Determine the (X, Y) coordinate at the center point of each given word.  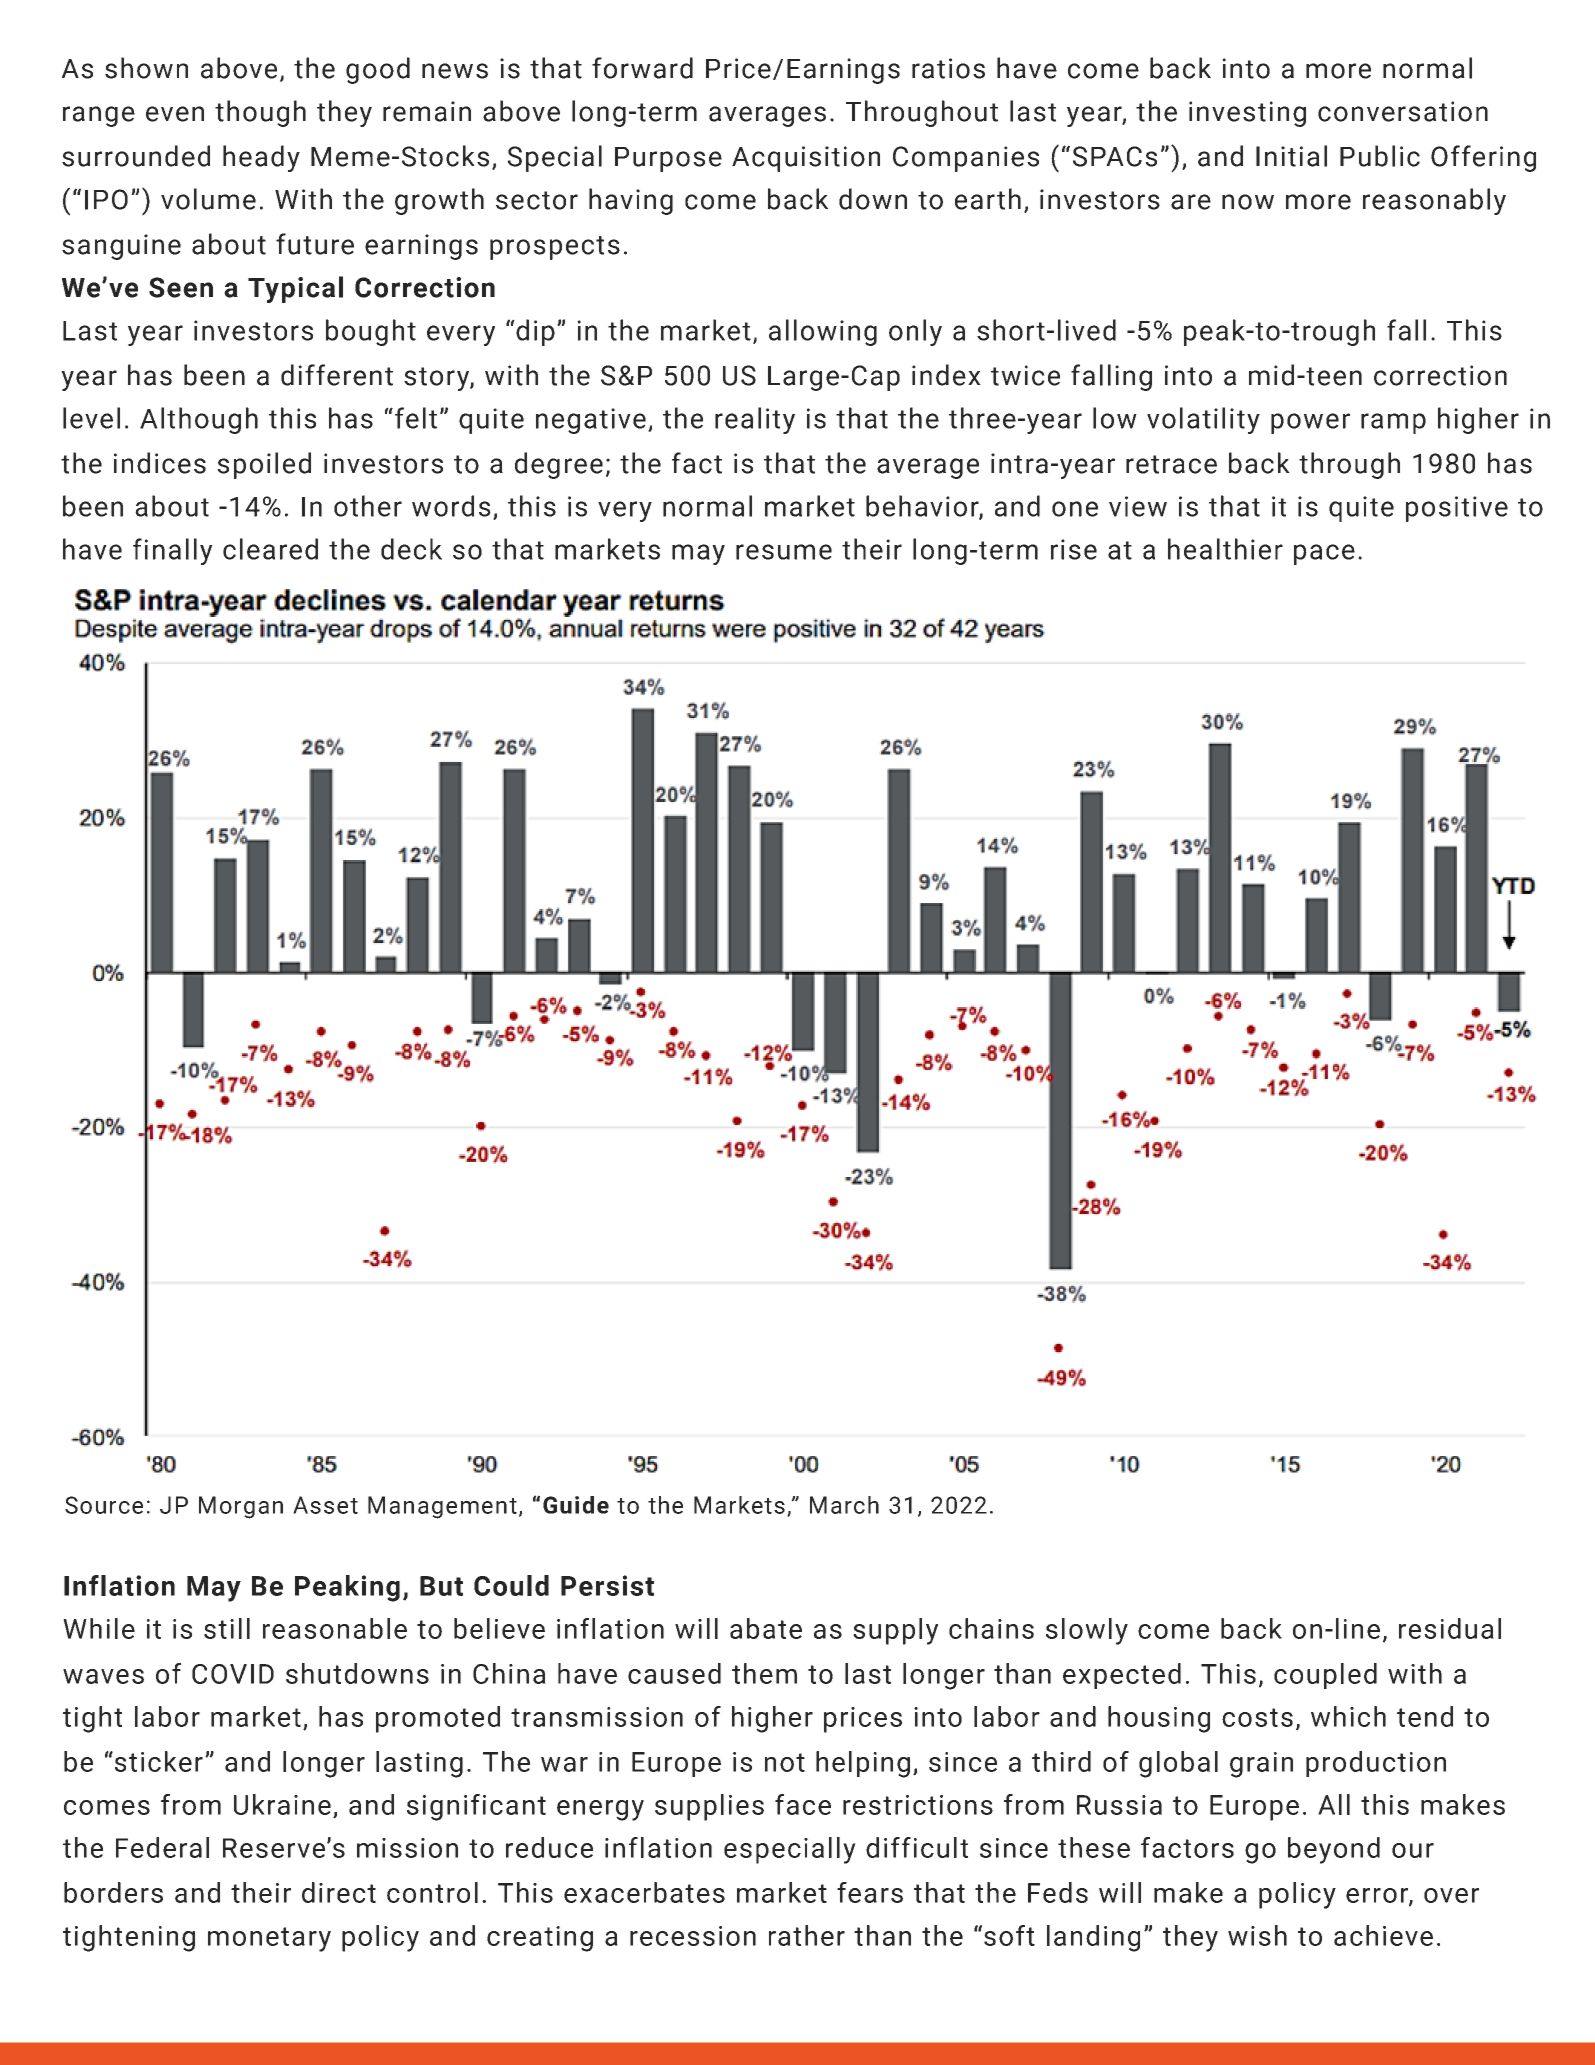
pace (1324, 554)
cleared (270, 549)
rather (807, 1935)
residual (1450, 1628)
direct (339, 1892)
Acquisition (806, 159)
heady (261, 158)
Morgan (241, 1507)
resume (784, 552)
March (844, 1505)
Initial (1291, 156)
